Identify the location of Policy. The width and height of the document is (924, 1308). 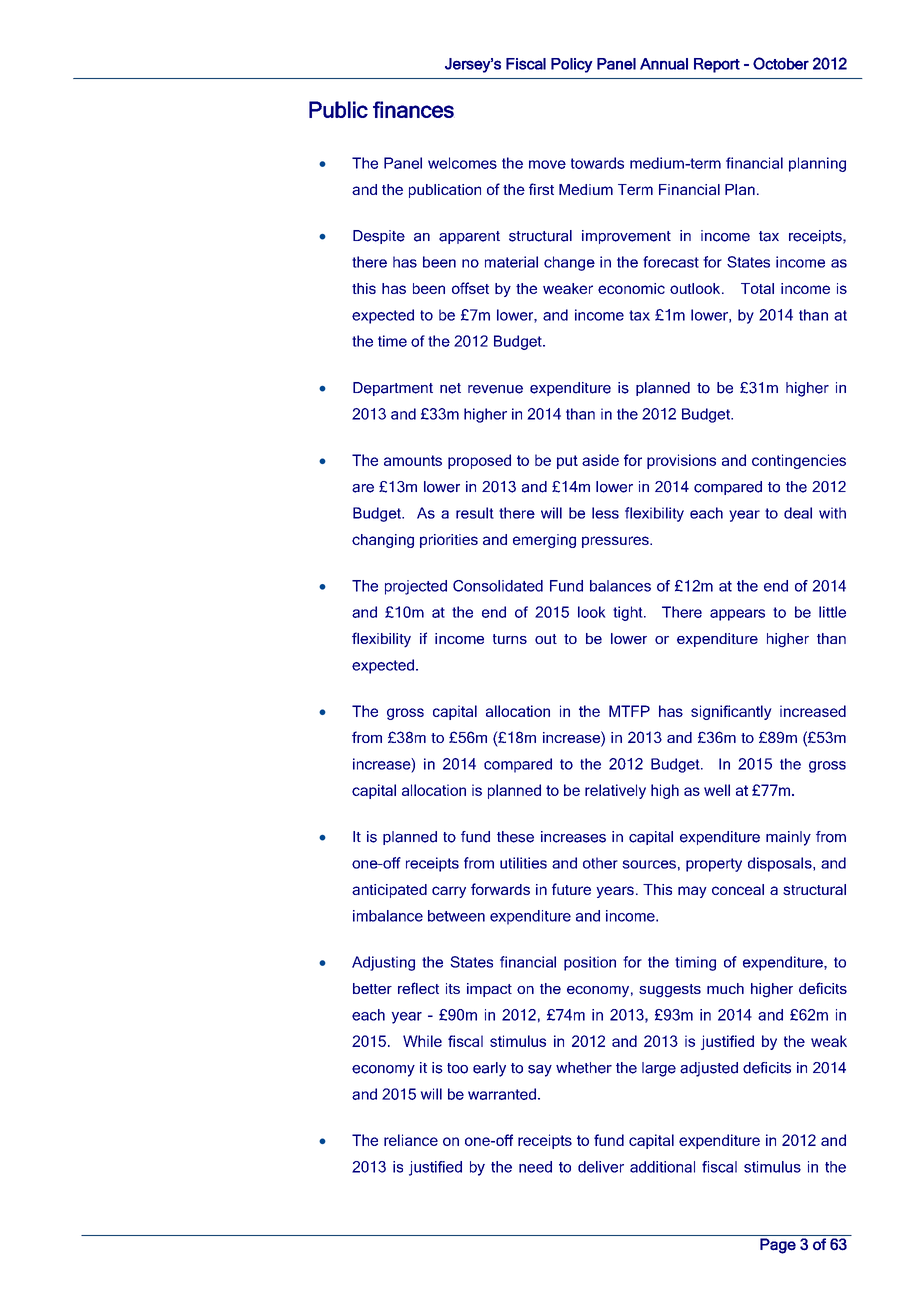
(572, 65).
